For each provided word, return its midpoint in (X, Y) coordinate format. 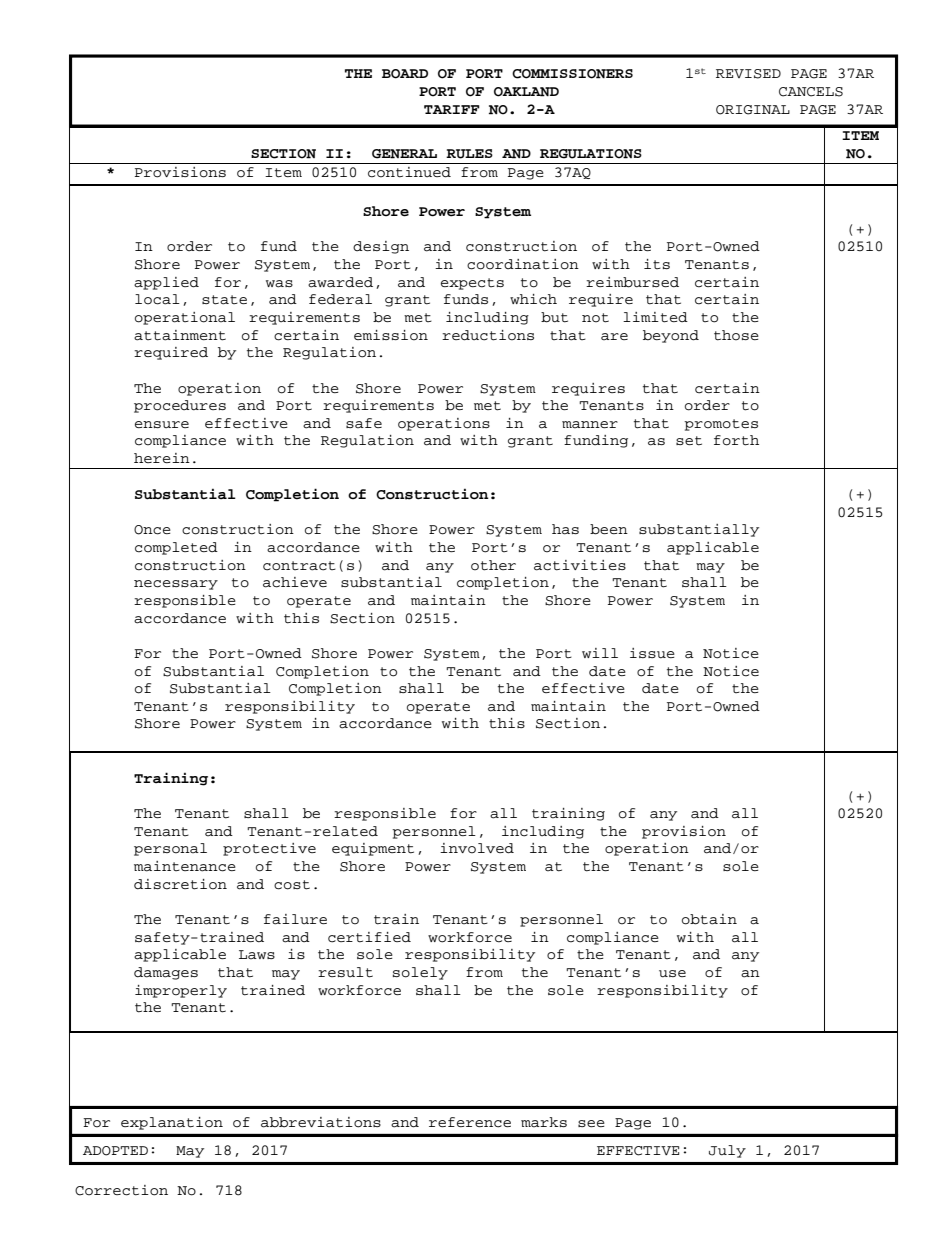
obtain (709, 919)
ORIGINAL (753, 110)
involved (477, 848)
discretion (180, 884)
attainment (180, 335)
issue (652, 653)
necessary (176, 585)
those (736, 335)
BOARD (405, 74)
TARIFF (452, 109)
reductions (488, 335)
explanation (172, 1123)
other (493, 565)
